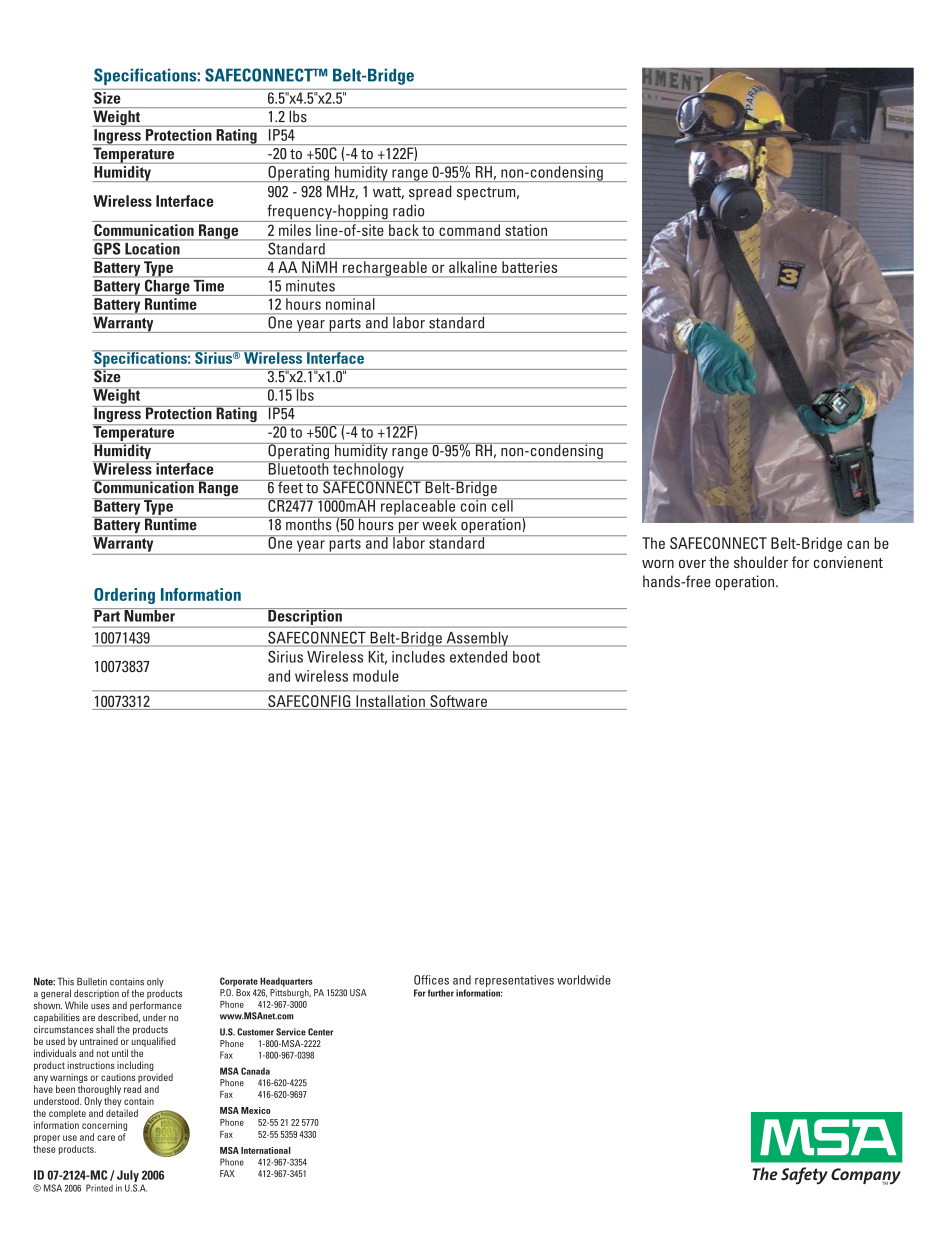  I want to click on representatives, so click(514, 981).
